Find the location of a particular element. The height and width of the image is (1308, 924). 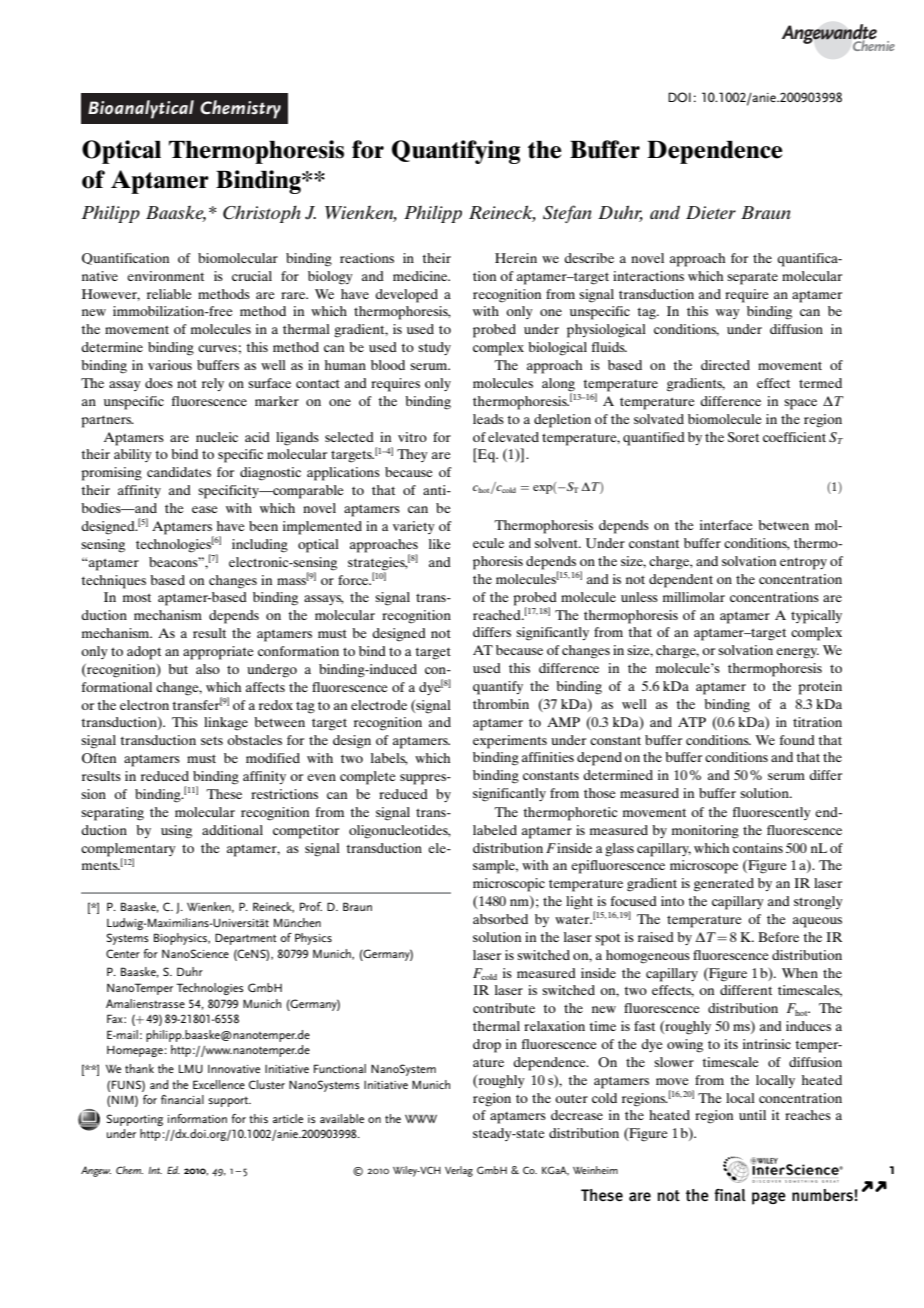

financial is located at coordinates (182, 1099).
